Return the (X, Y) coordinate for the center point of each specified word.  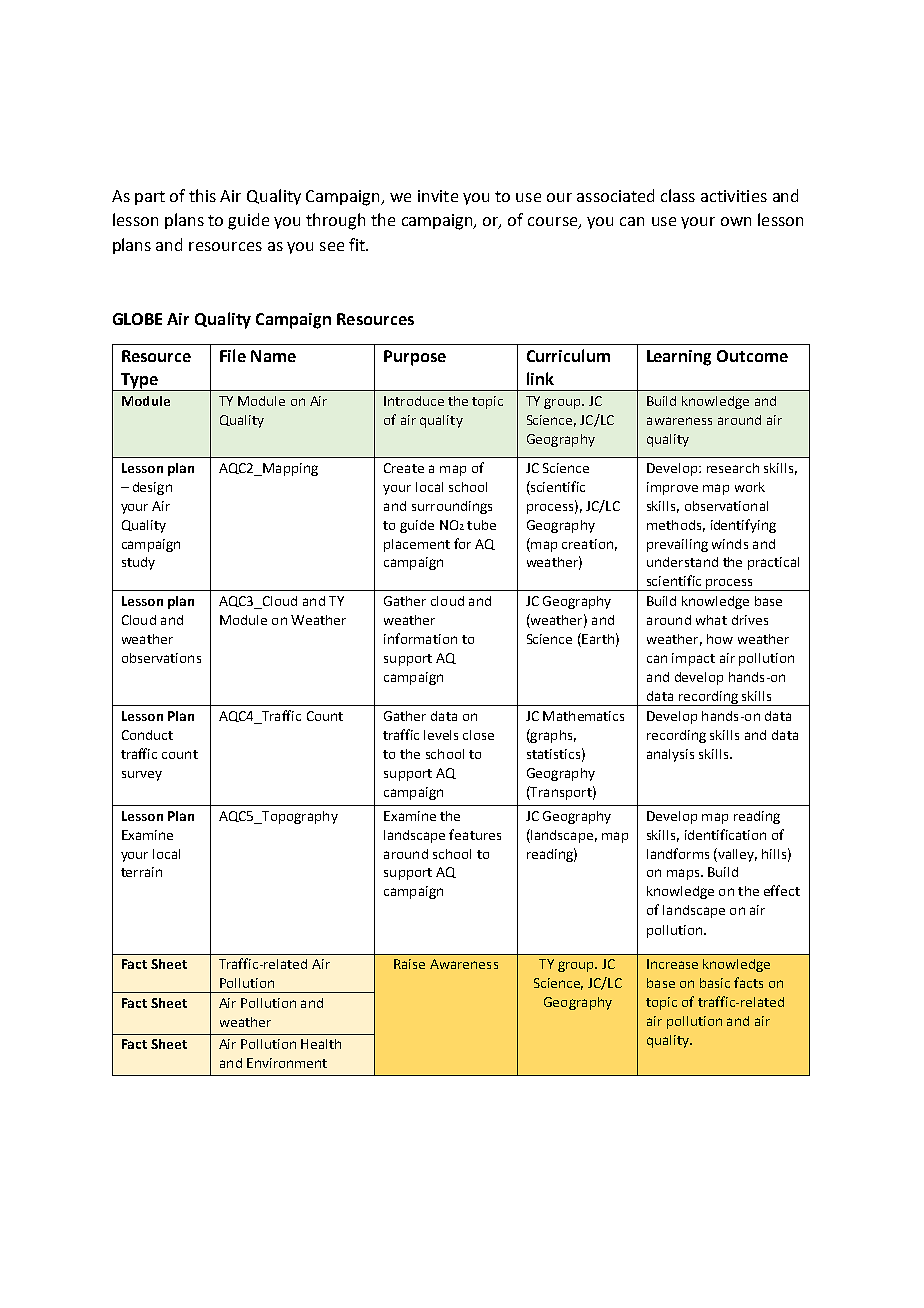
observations (161, 658)
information (420, 638)
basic (715, 983)
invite (438, 196)
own (736, 221)
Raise (409, 964)
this (202, 195)
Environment (287, 1063)
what (711, 620)
